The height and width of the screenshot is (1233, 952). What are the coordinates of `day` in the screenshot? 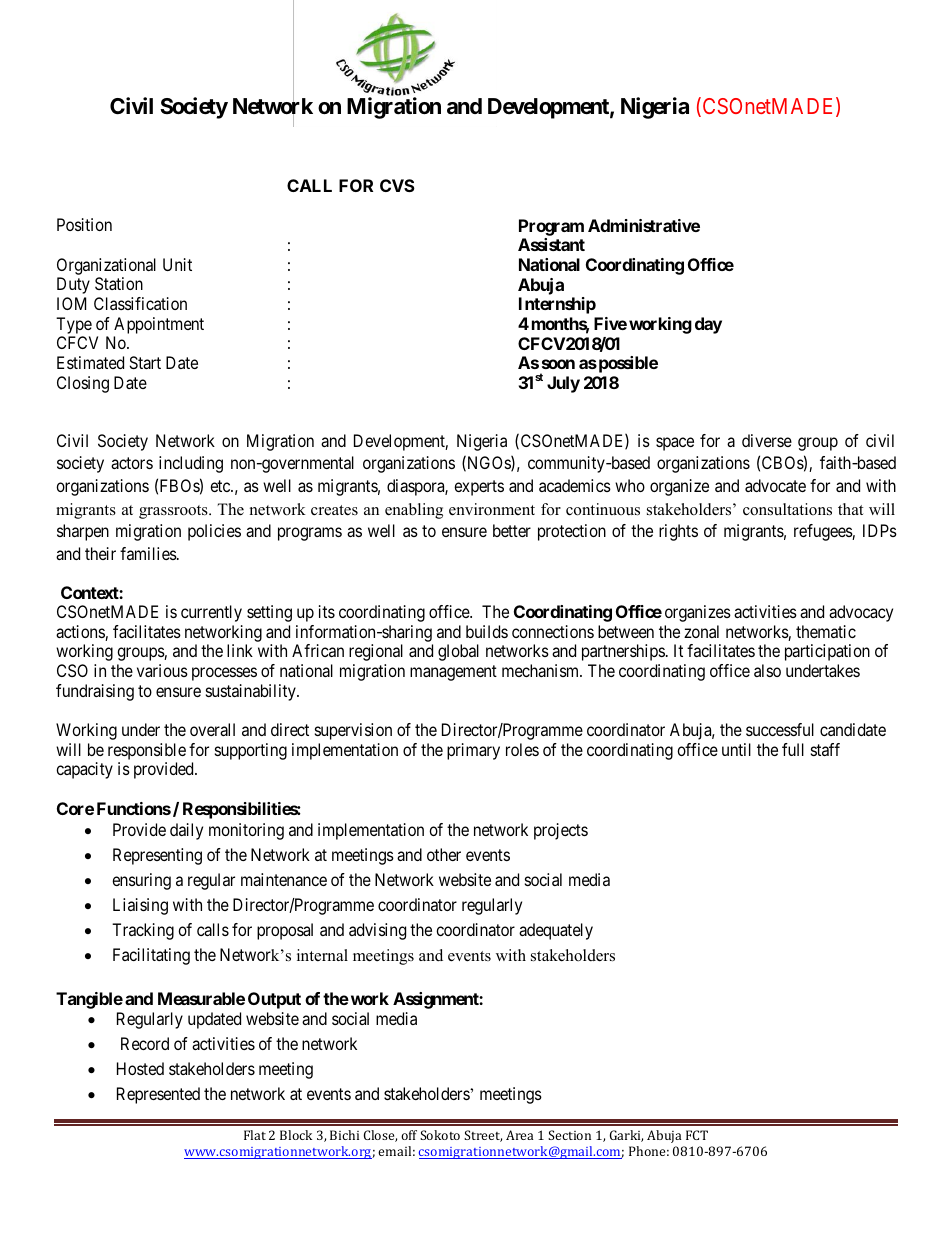 It's located at (708, 325).
